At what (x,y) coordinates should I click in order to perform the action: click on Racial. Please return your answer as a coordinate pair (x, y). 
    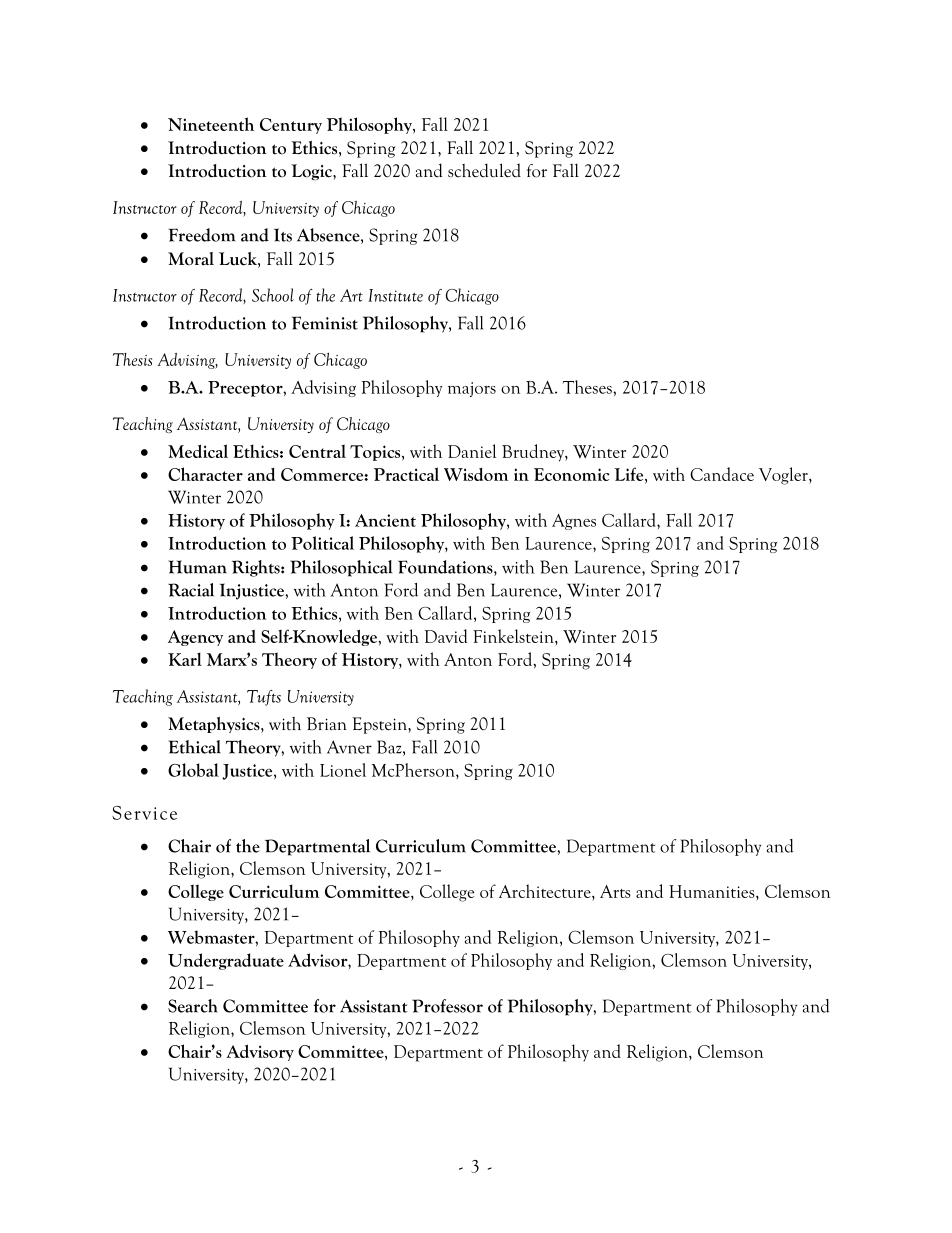
    Looking at the image, I should click on (191, 590).
